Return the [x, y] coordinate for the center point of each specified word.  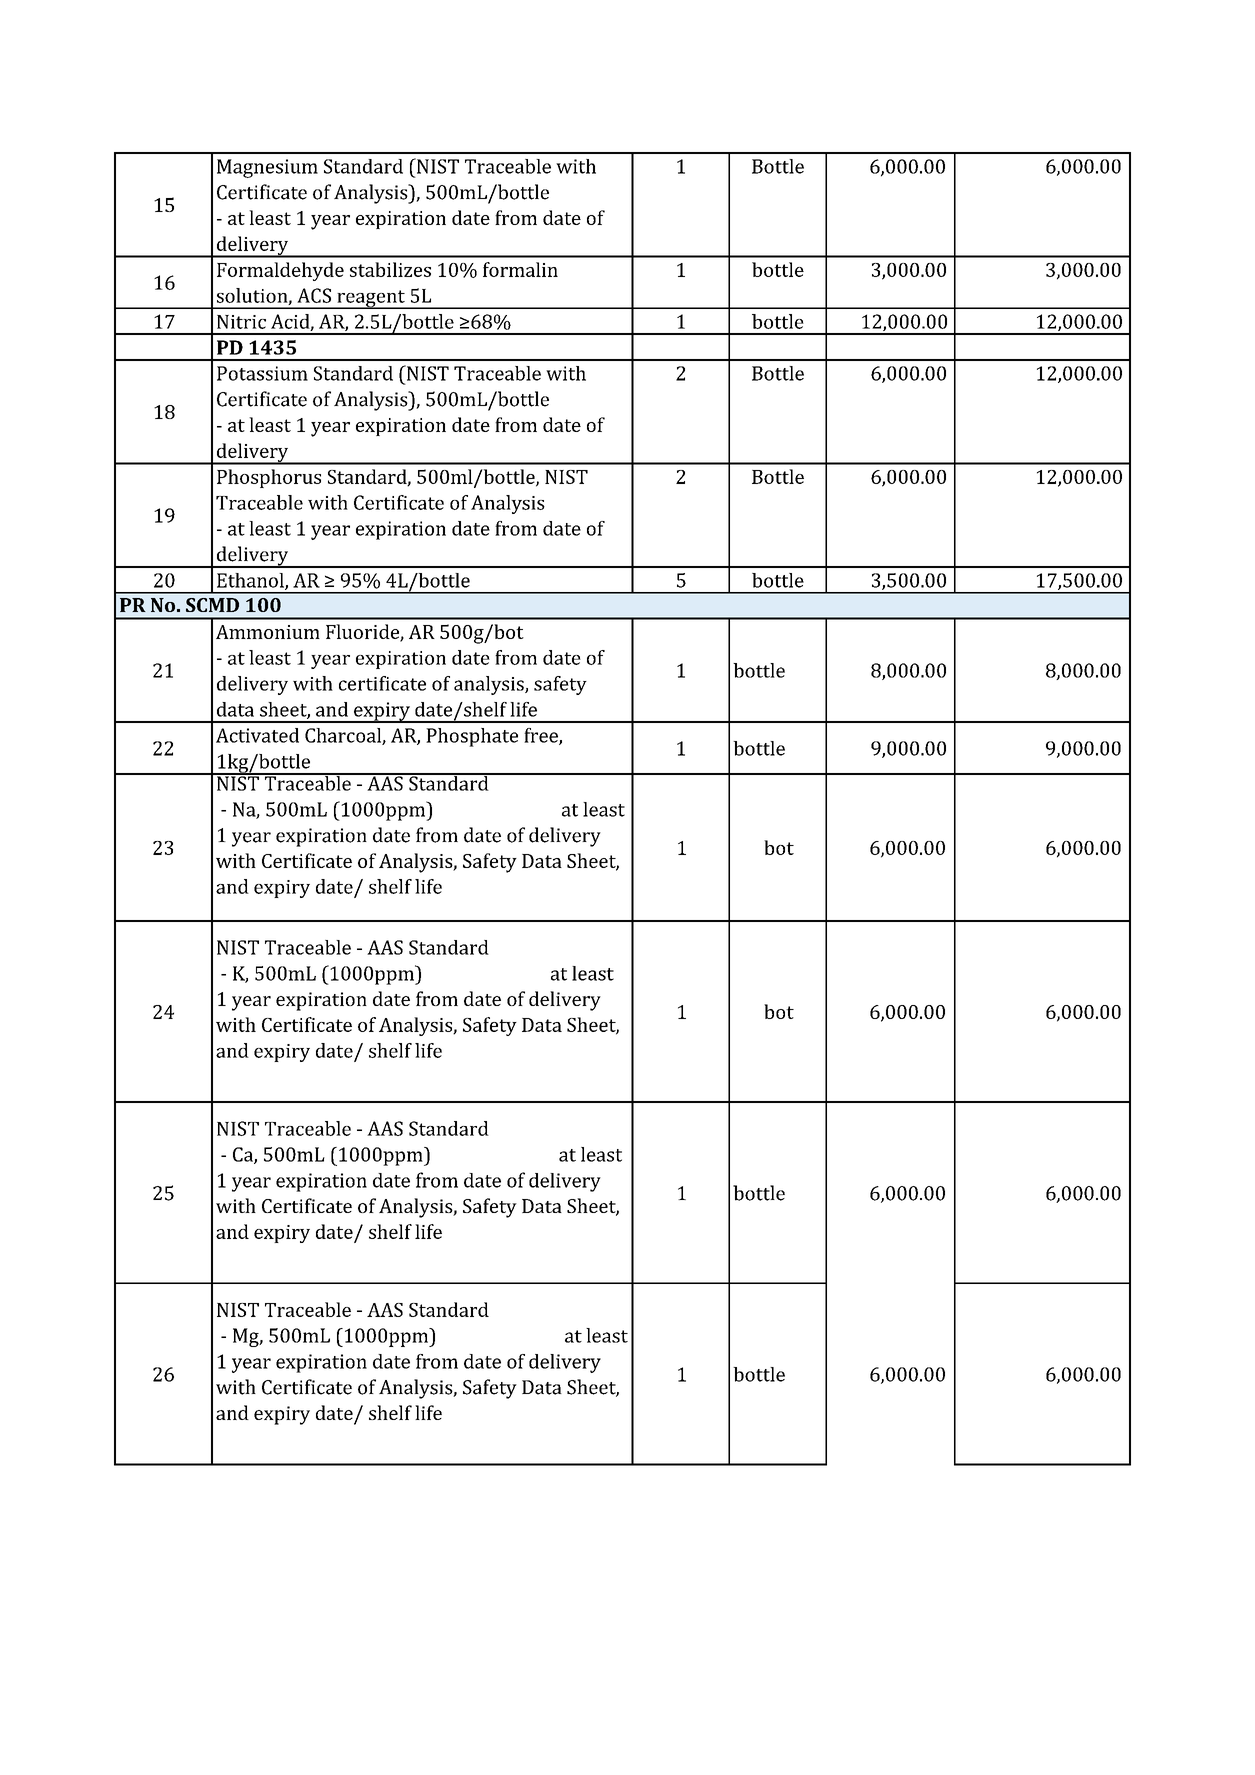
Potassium [262, 373]
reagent [371, 299]
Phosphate [472, 737]
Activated [257, 735]
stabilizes [390, 269]
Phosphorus [269, 478]
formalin [520, 269]
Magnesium [267, 168]
